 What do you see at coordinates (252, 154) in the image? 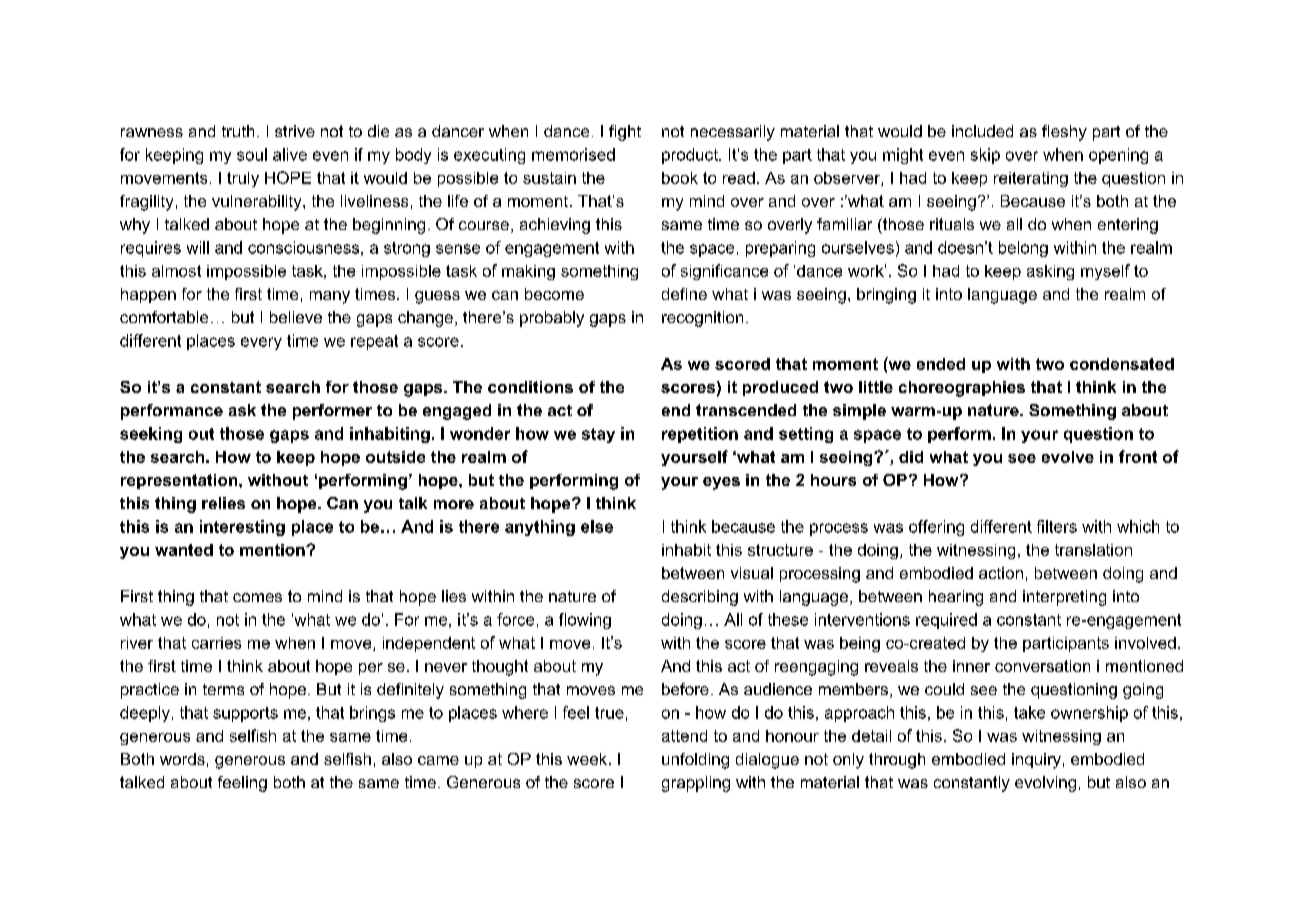
I see `soul` at bounding box center [252, 154].
